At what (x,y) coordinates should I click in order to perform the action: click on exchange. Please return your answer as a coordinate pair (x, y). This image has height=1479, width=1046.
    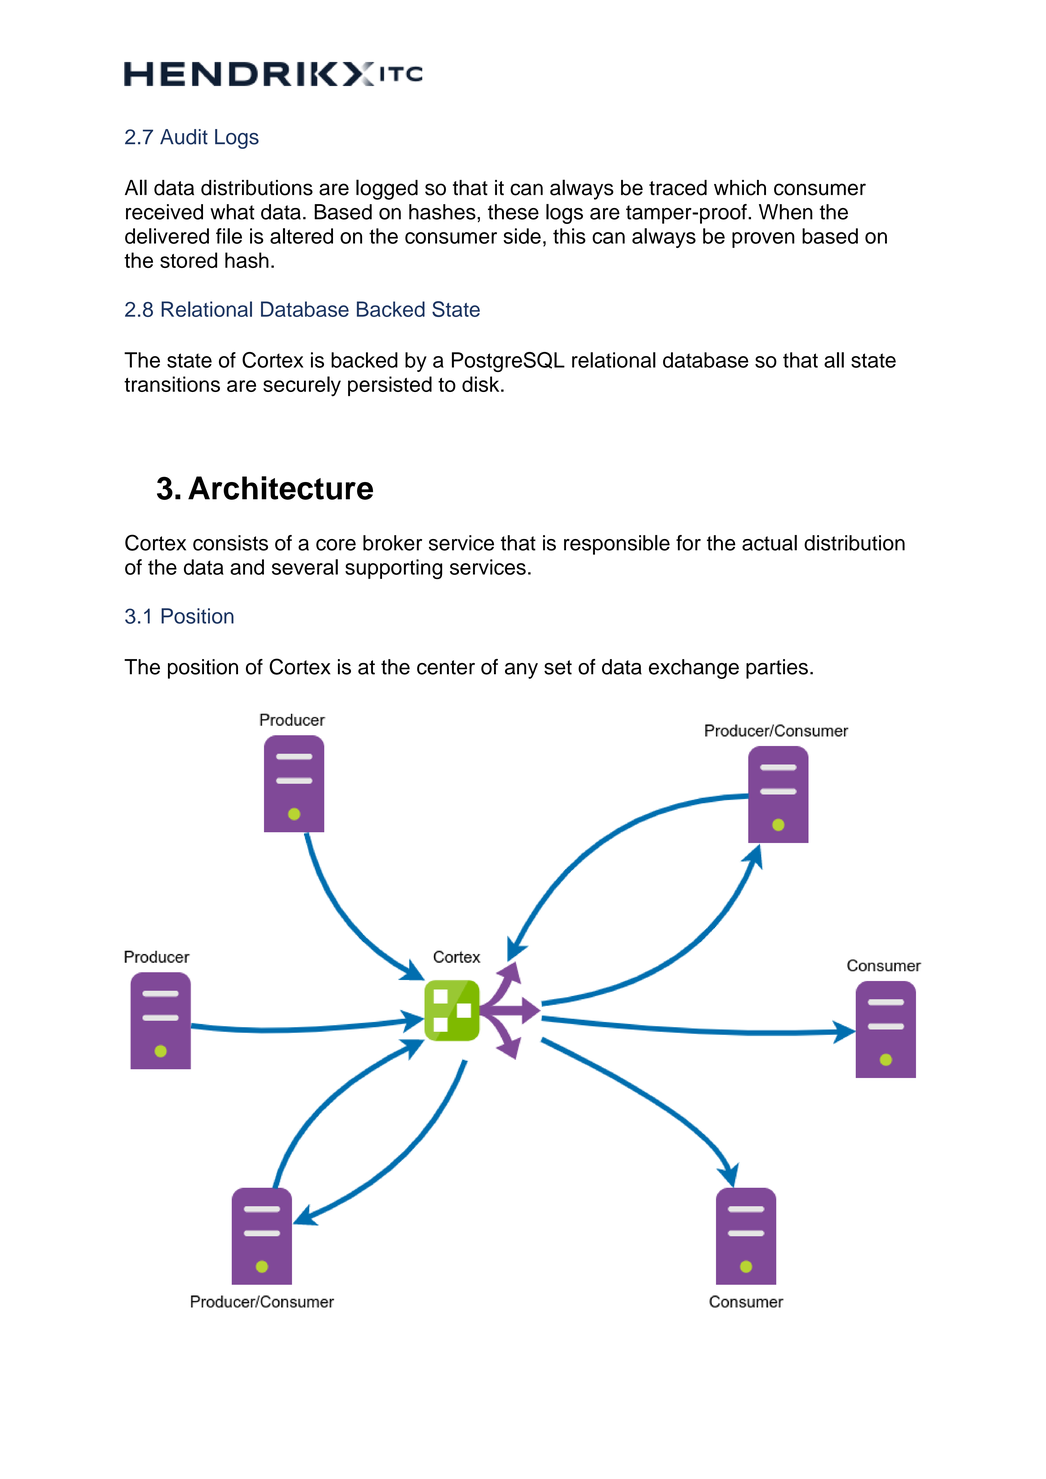
    Looking at the image, I should click on (694, 669).
